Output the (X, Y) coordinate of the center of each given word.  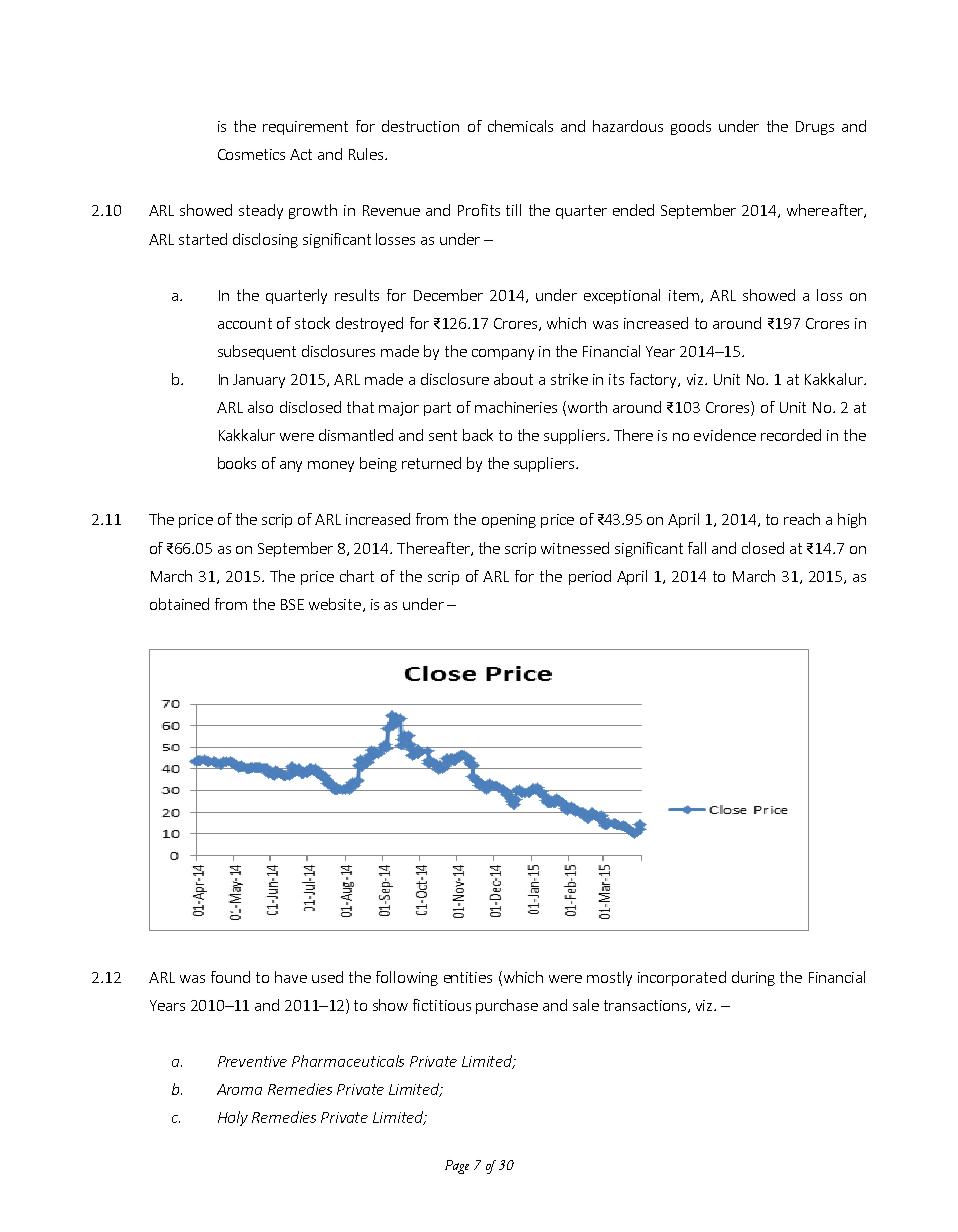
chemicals (520, 126)
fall (697, 548)
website (336, 605)
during (753, 978)
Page (457, 1167)
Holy (233, 1118)
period (590, 577)
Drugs (815, 128)
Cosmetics (251, 154)
